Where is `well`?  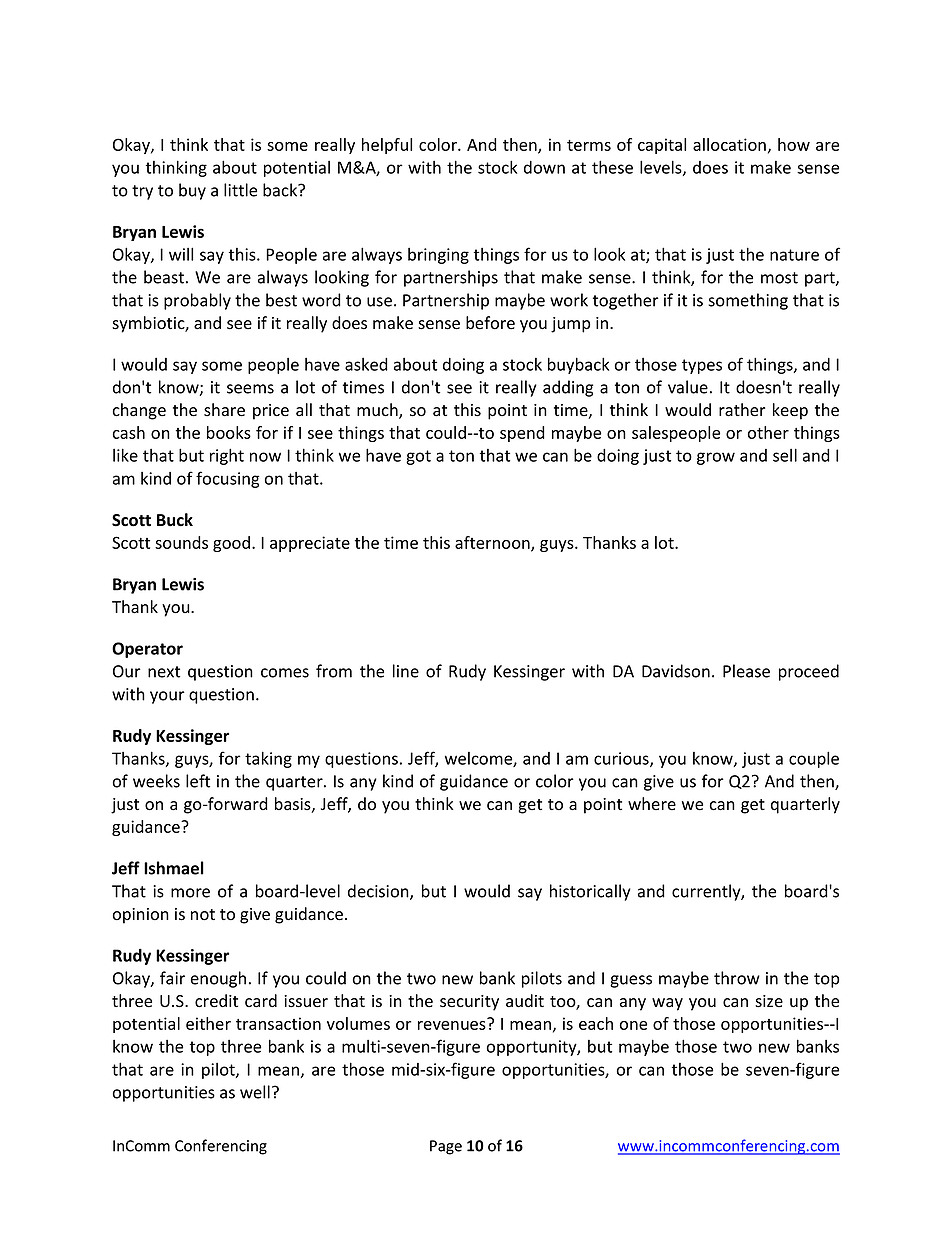 well is located at coordinates (255, 1092).
